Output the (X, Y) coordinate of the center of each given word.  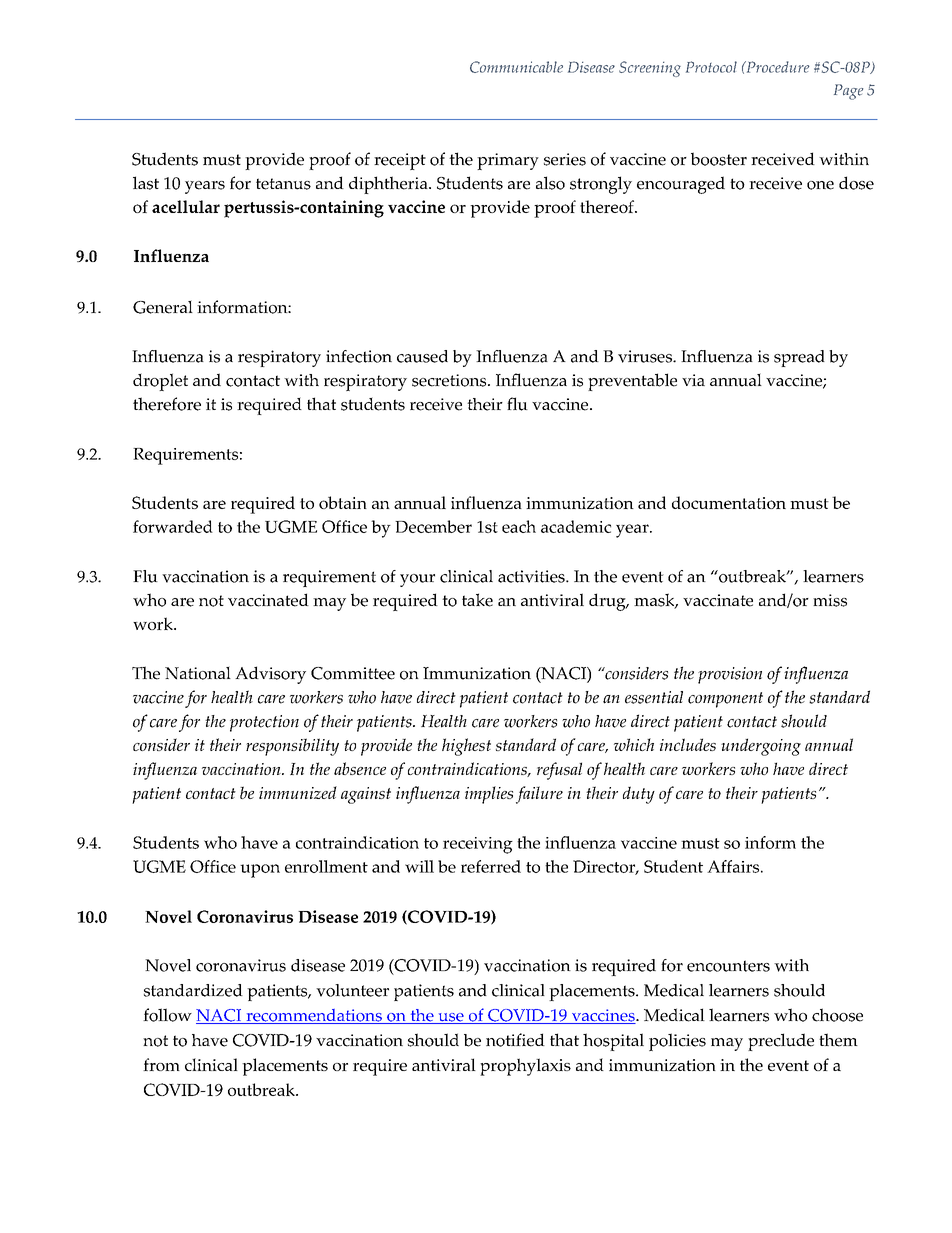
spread (799, 358)
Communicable (516, 67)
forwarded (173, 526)
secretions (450, 380)
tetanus (283, 184)
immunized (298, 792)
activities (532, 576)
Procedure (776, 67)
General (163, 307)
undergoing (761, 747)
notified (515, 1040)
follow (167, 1015)
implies (489, 795)
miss (830, 600)
